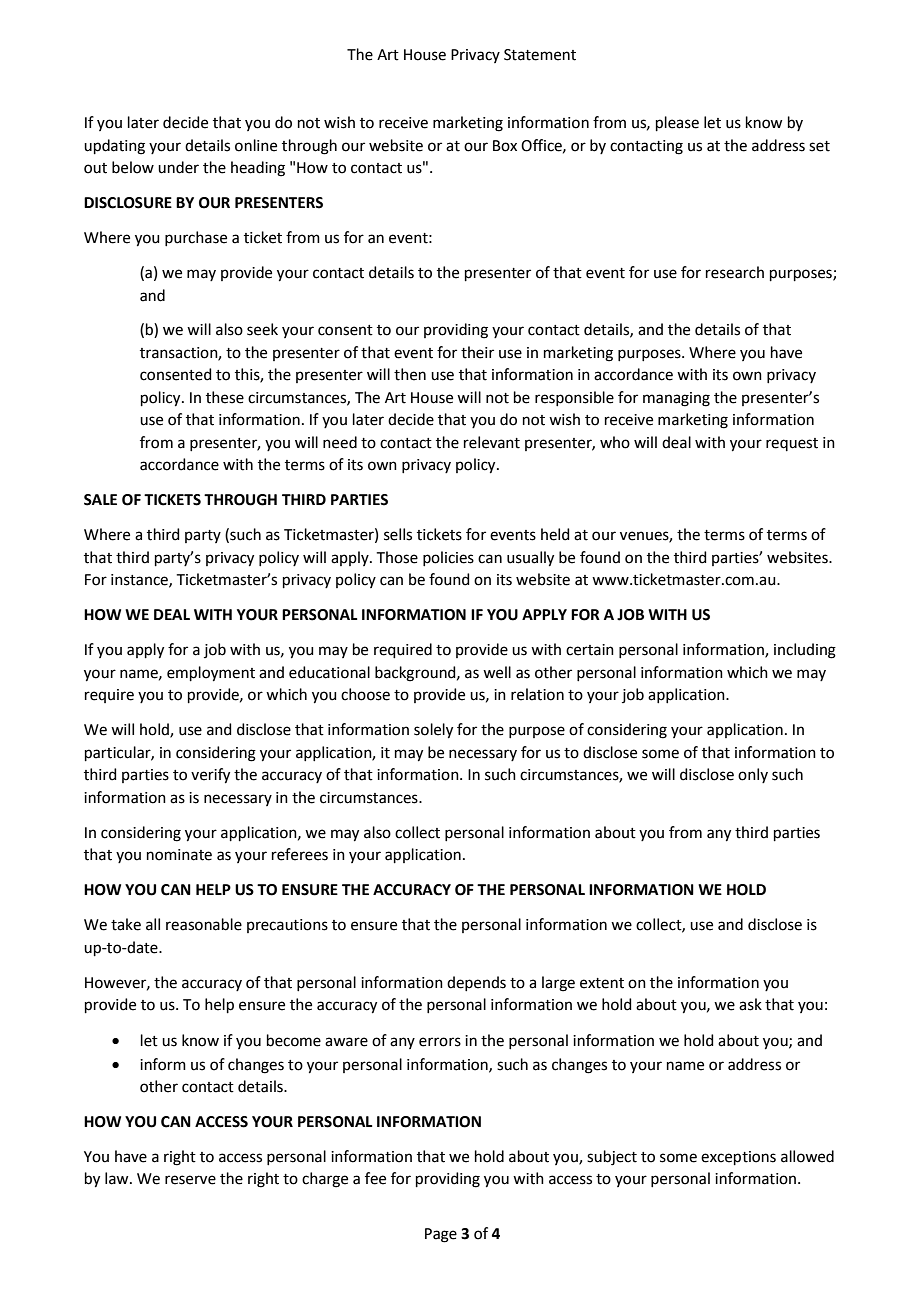 This document has height=1308, width=924. Describe the element at coordinates (505, 146) in the document. I see `Box` at that location.
